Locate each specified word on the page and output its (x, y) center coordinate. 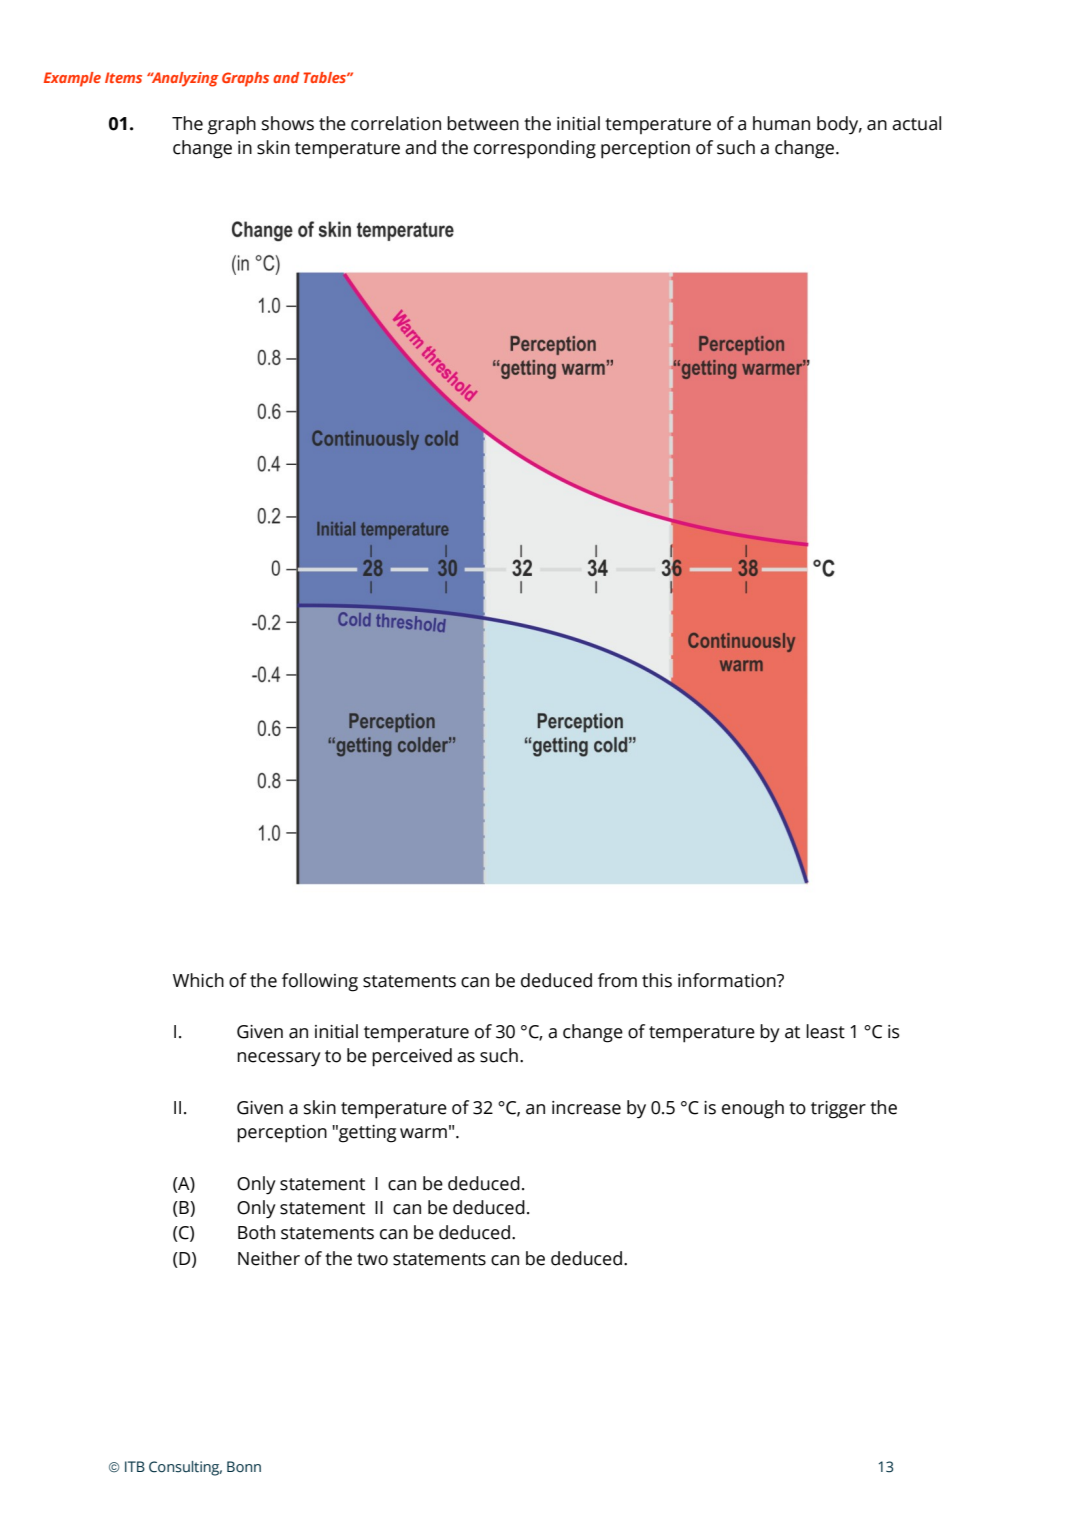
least (825, 1031)
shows (288, 123)
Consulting (185, 1468)
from (617, 980)
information (728, 980)
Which (198, 980)
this (657, 980)
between (483, 123)
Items (123, 77)
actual (916, 123)
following (320, 982)
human (781, 123)
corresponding (535, 149)
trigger (838, 1110)
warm (423, 1133)
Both (256, 1232)
